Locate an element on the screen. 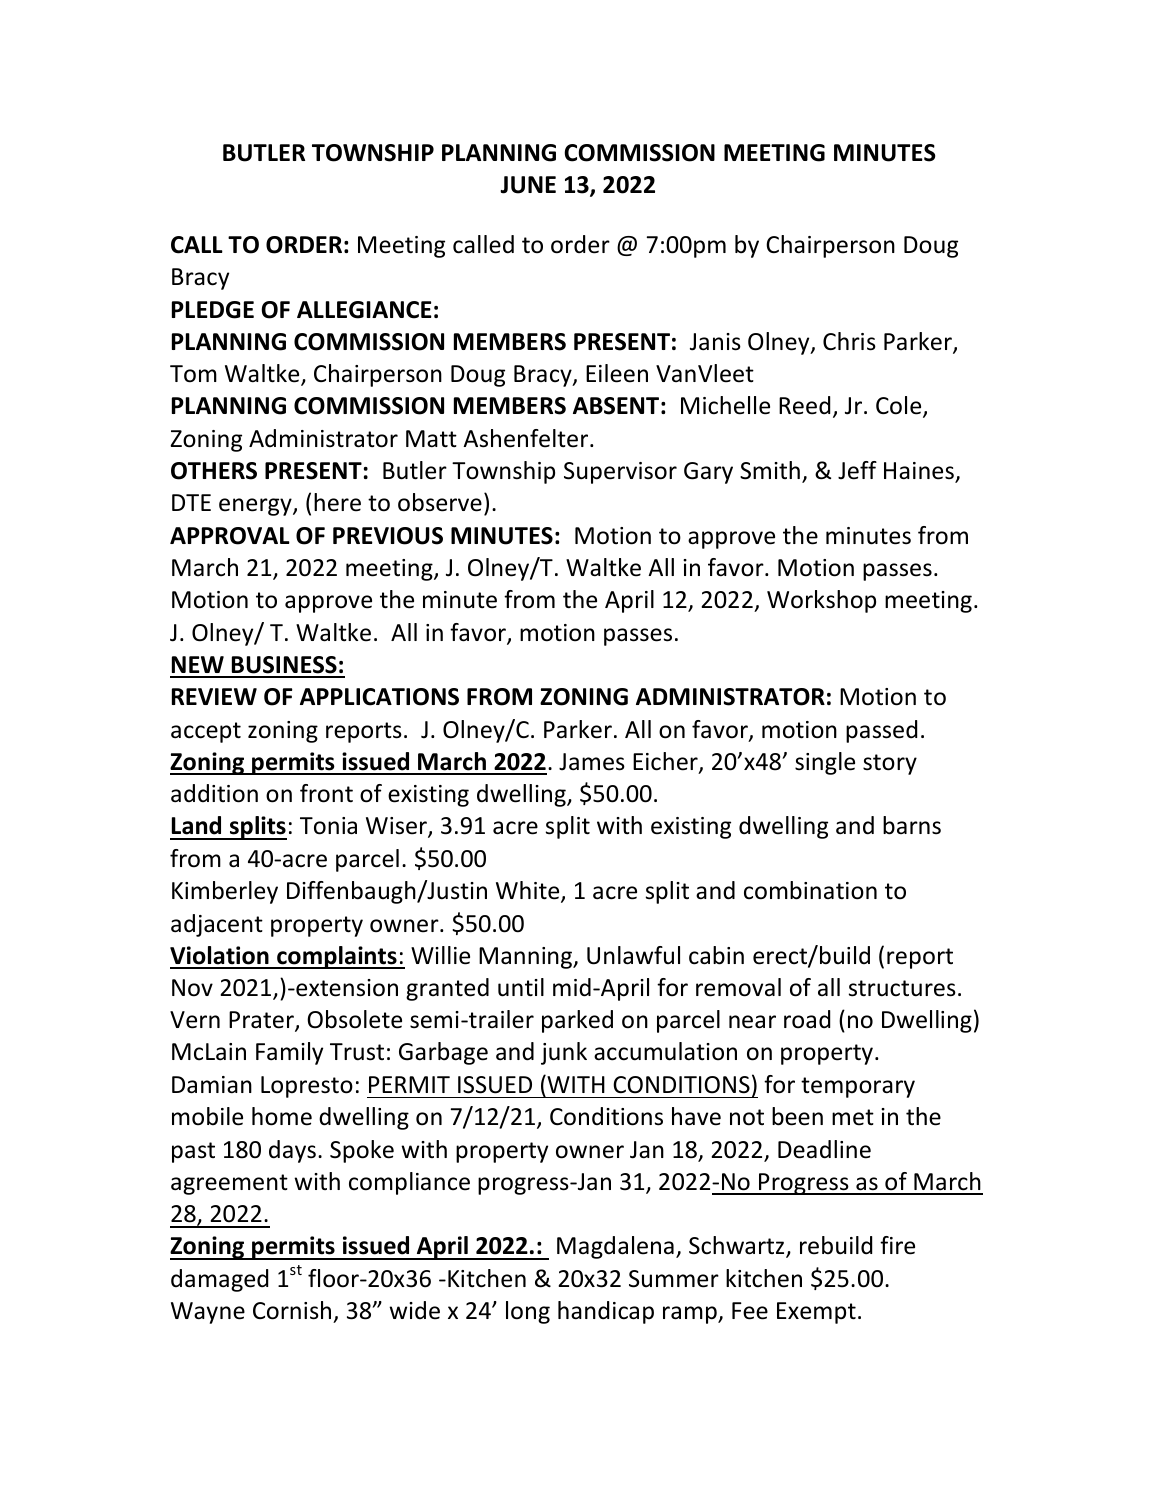 This screenshot has height=1497, width=1157. front is located at coordinates (326, 793).
